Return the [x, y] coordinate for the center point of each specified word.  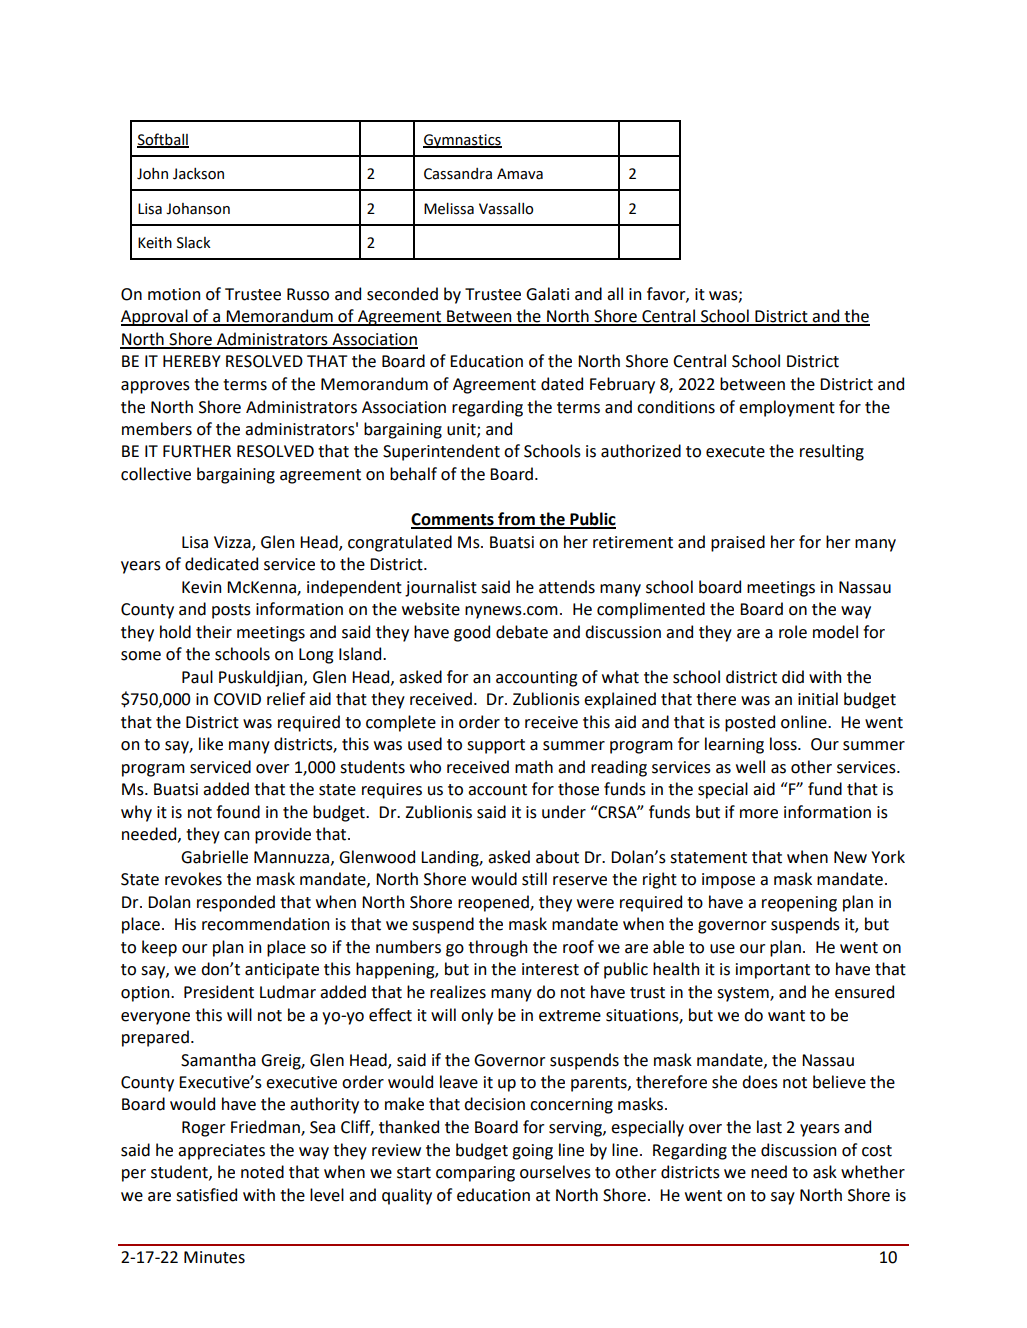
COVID [237, 699]
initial [818, 699]
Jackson [198, 174]
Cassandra [458, 174]
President [219, 992]
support [496, 746]
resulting [832, 452]
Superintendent [441, 452]
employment [787, 408]
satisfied [206, 1195]
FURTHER [197, 451]
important [773, 971]
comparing [475, 1174]
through [497, 948]
